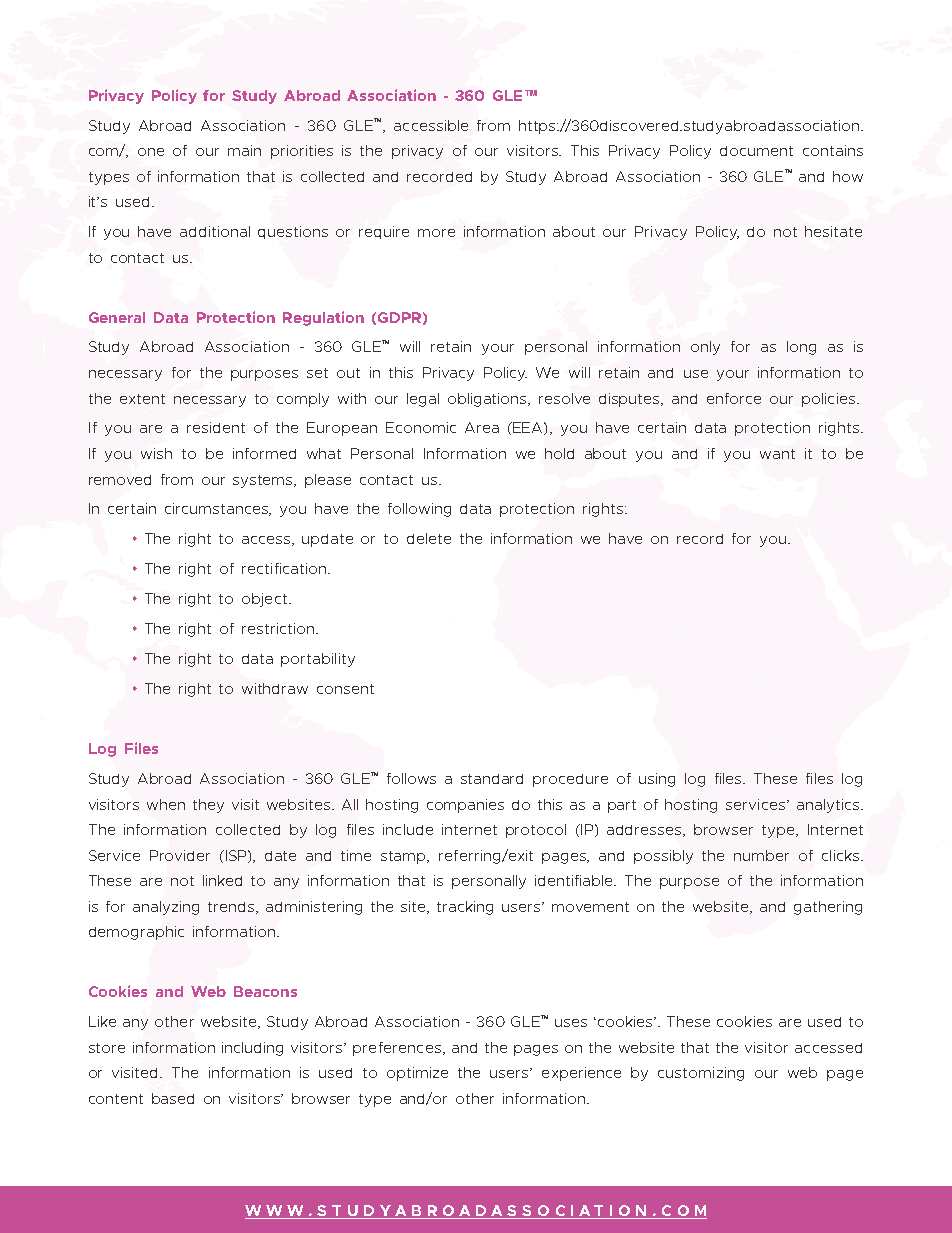 Image resolution: width=952 pixels, height=1233 pixels. Describe the element at coordinates (429, 538) in the screenshot. I see `delete` at that location.
